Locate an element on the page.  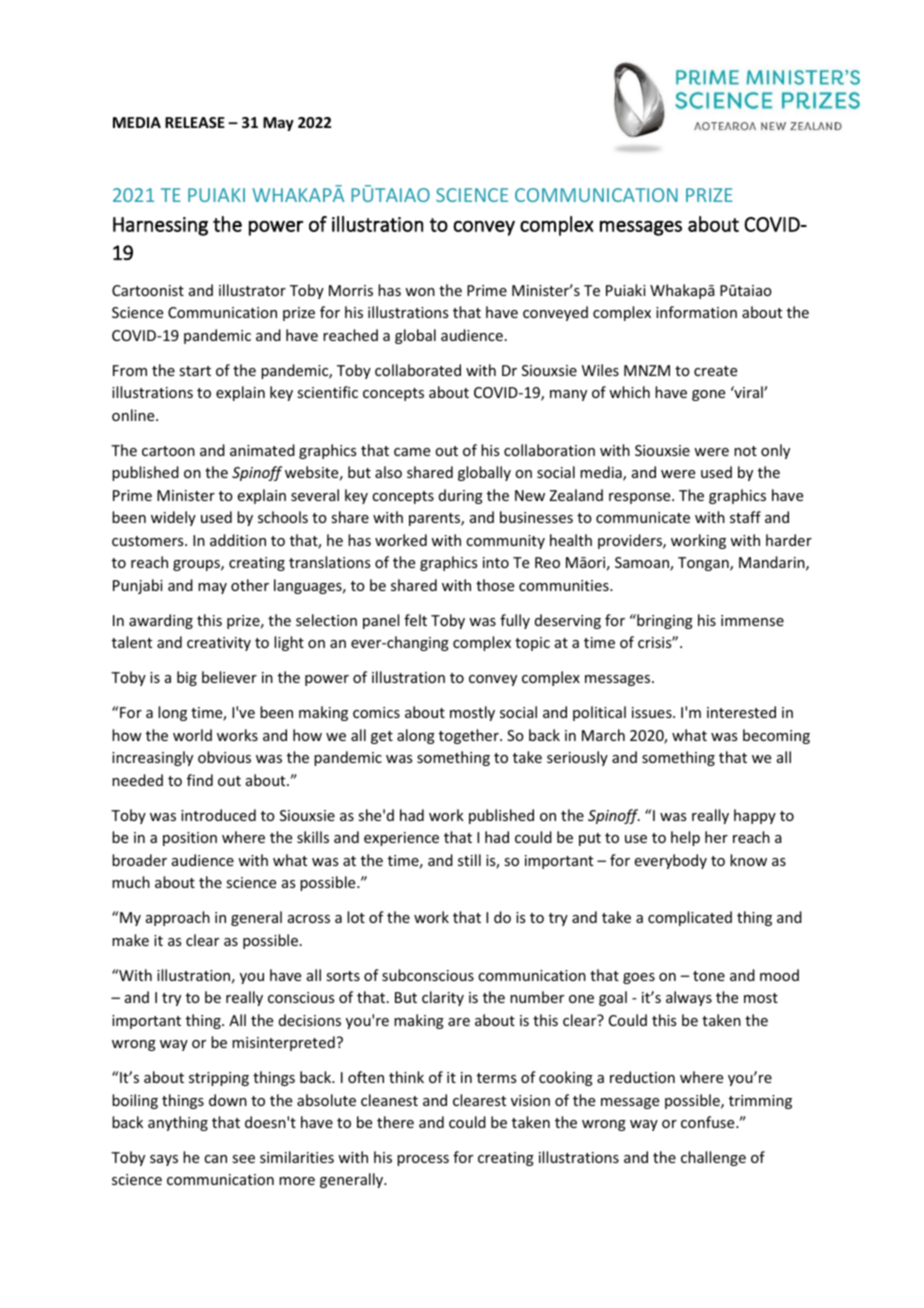
creativity is located at coordinates (219, 644).
